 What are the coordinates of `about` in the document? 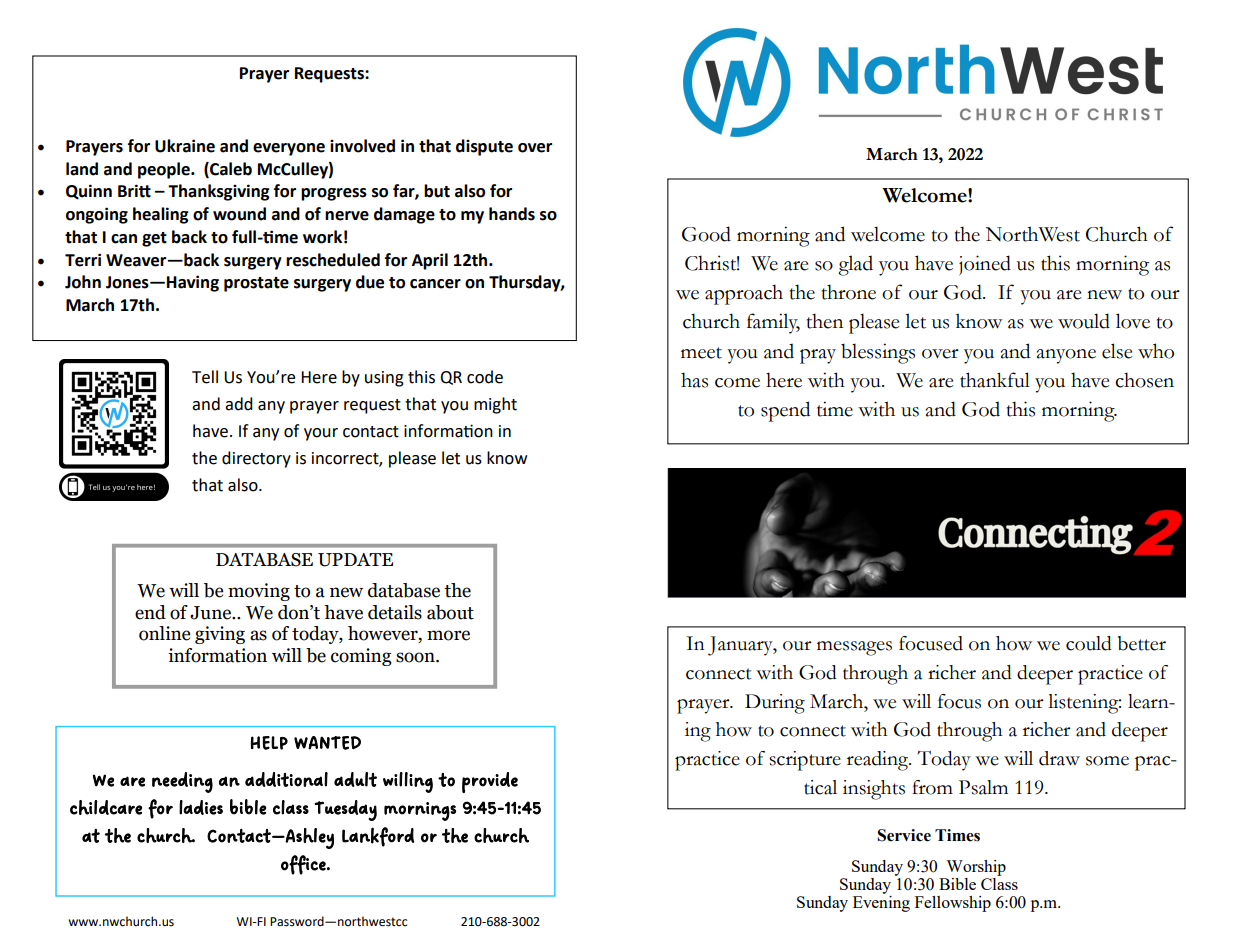 It's located at (450, 612).
